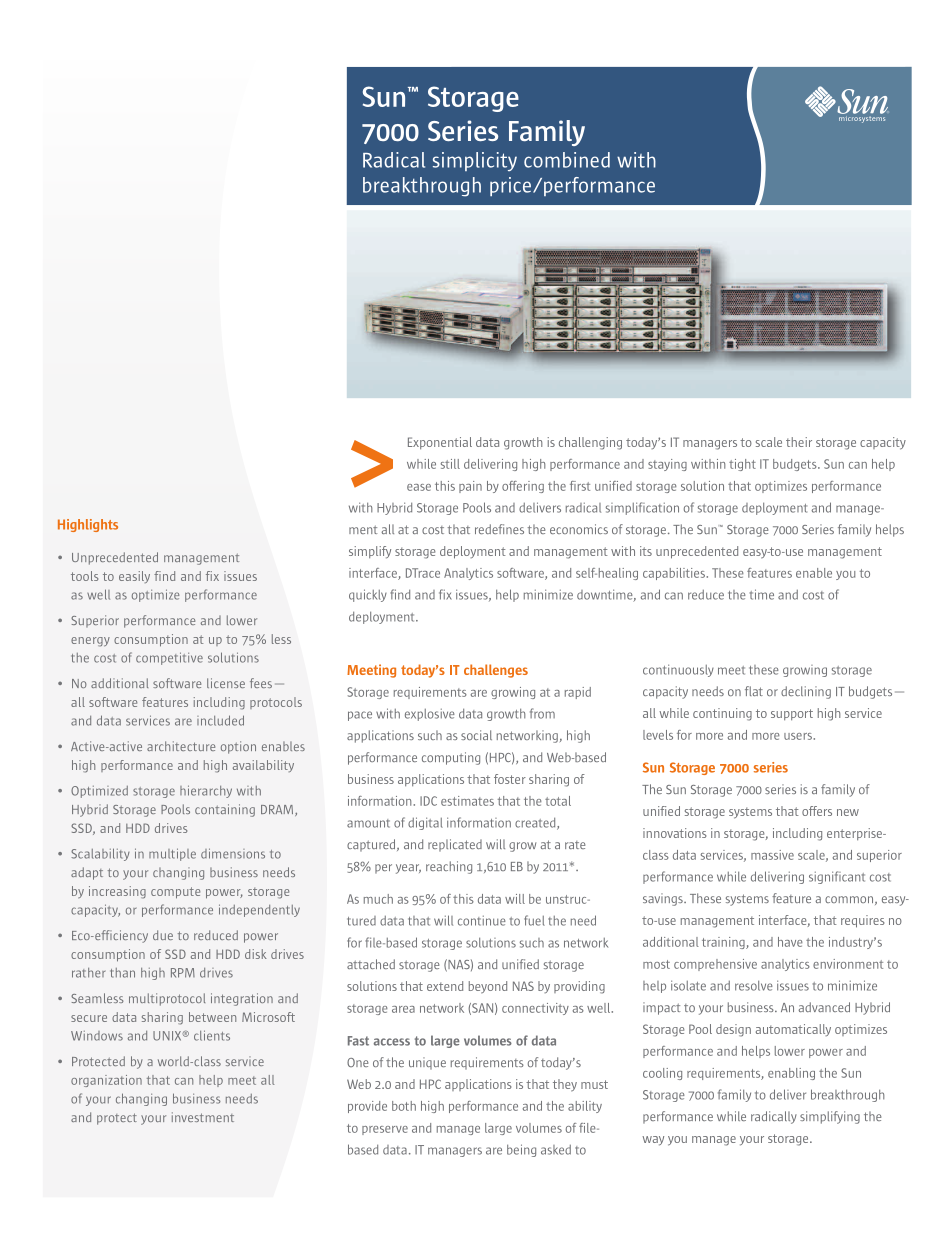 The width and height of the screenshot is (952, 1233). What do you see at coordinates (567, 160) in the screenshot?
I see `combined` at bounding box center [567, 160].
